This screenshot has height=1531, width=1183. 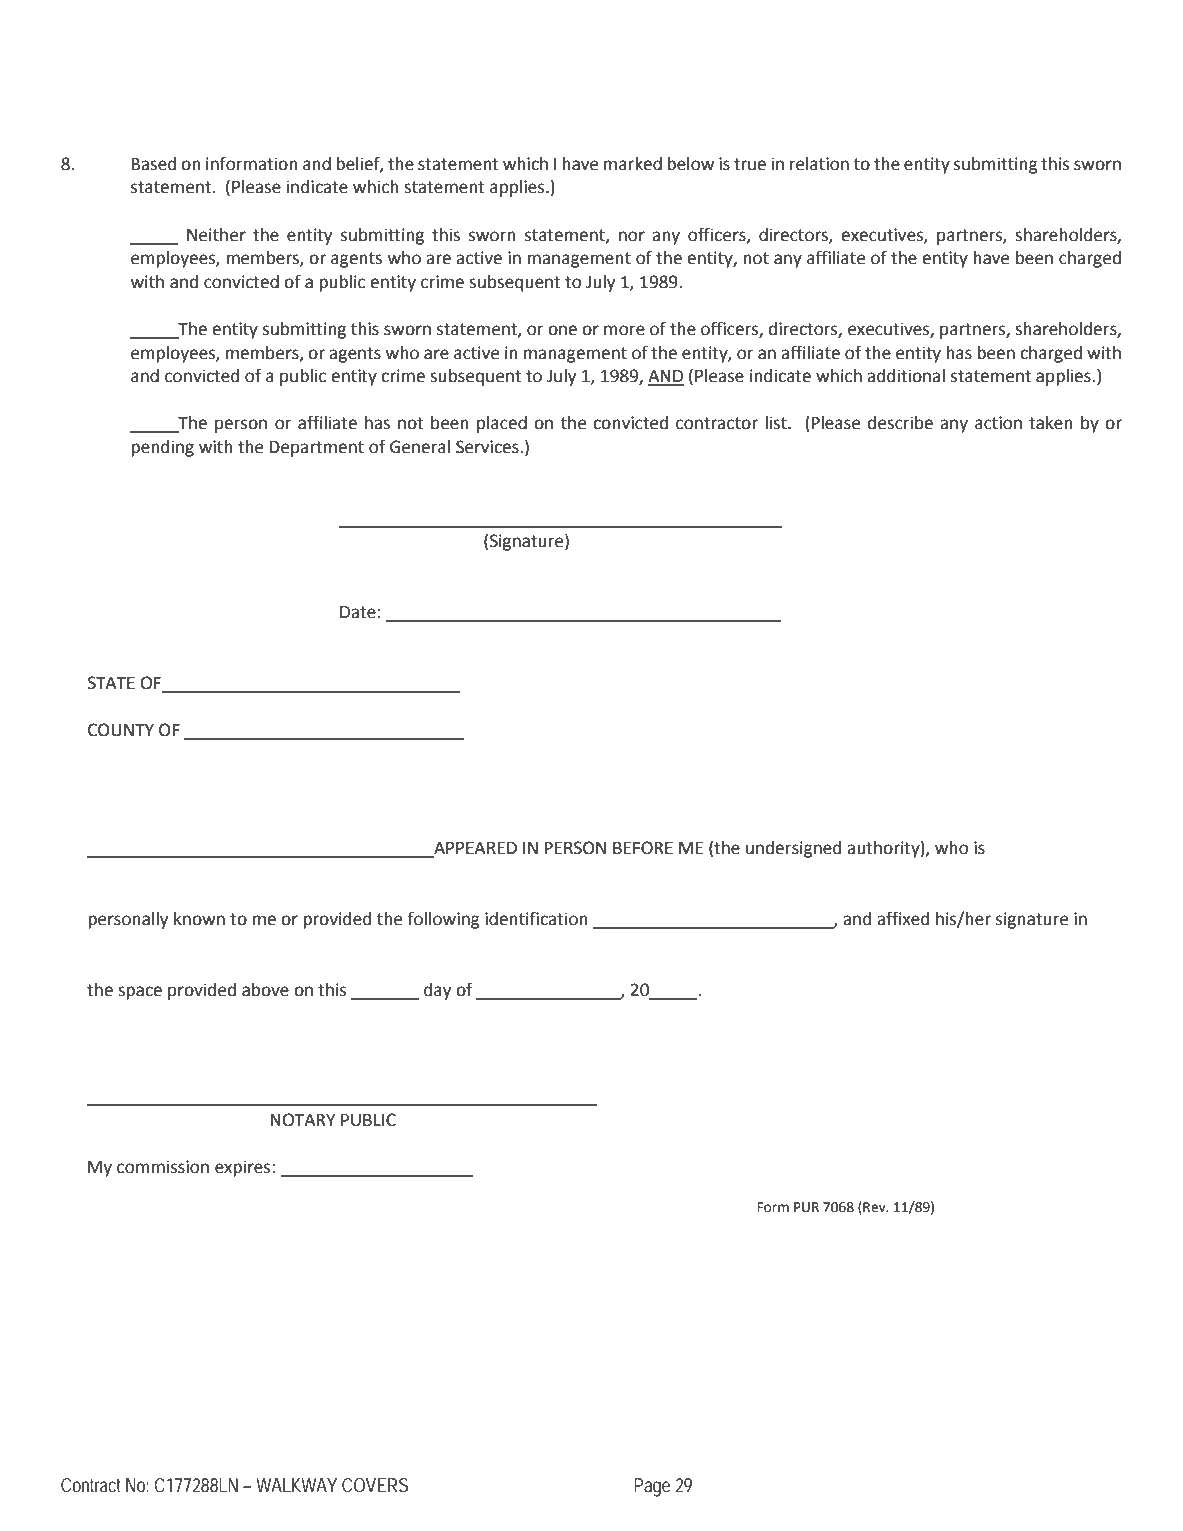 What do you see at coordinates (437, 991) in the screenshot?
I see `day` at bounding box center [437, 991].
